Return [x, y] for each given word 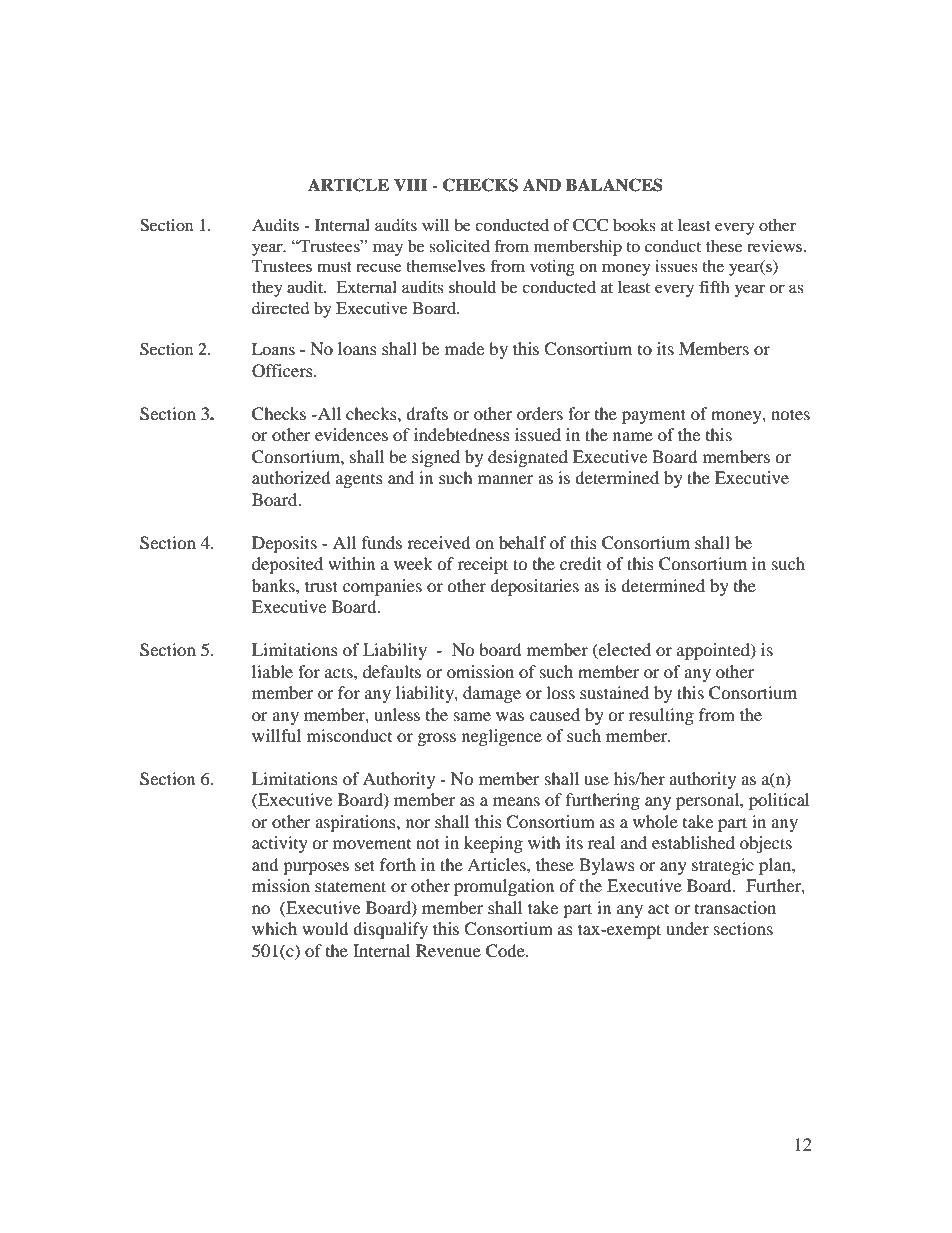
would [325, 928]
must [334, 267]
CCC [590, 225]
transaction [735, 907]
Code [506, 951]
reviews [776, 246]
